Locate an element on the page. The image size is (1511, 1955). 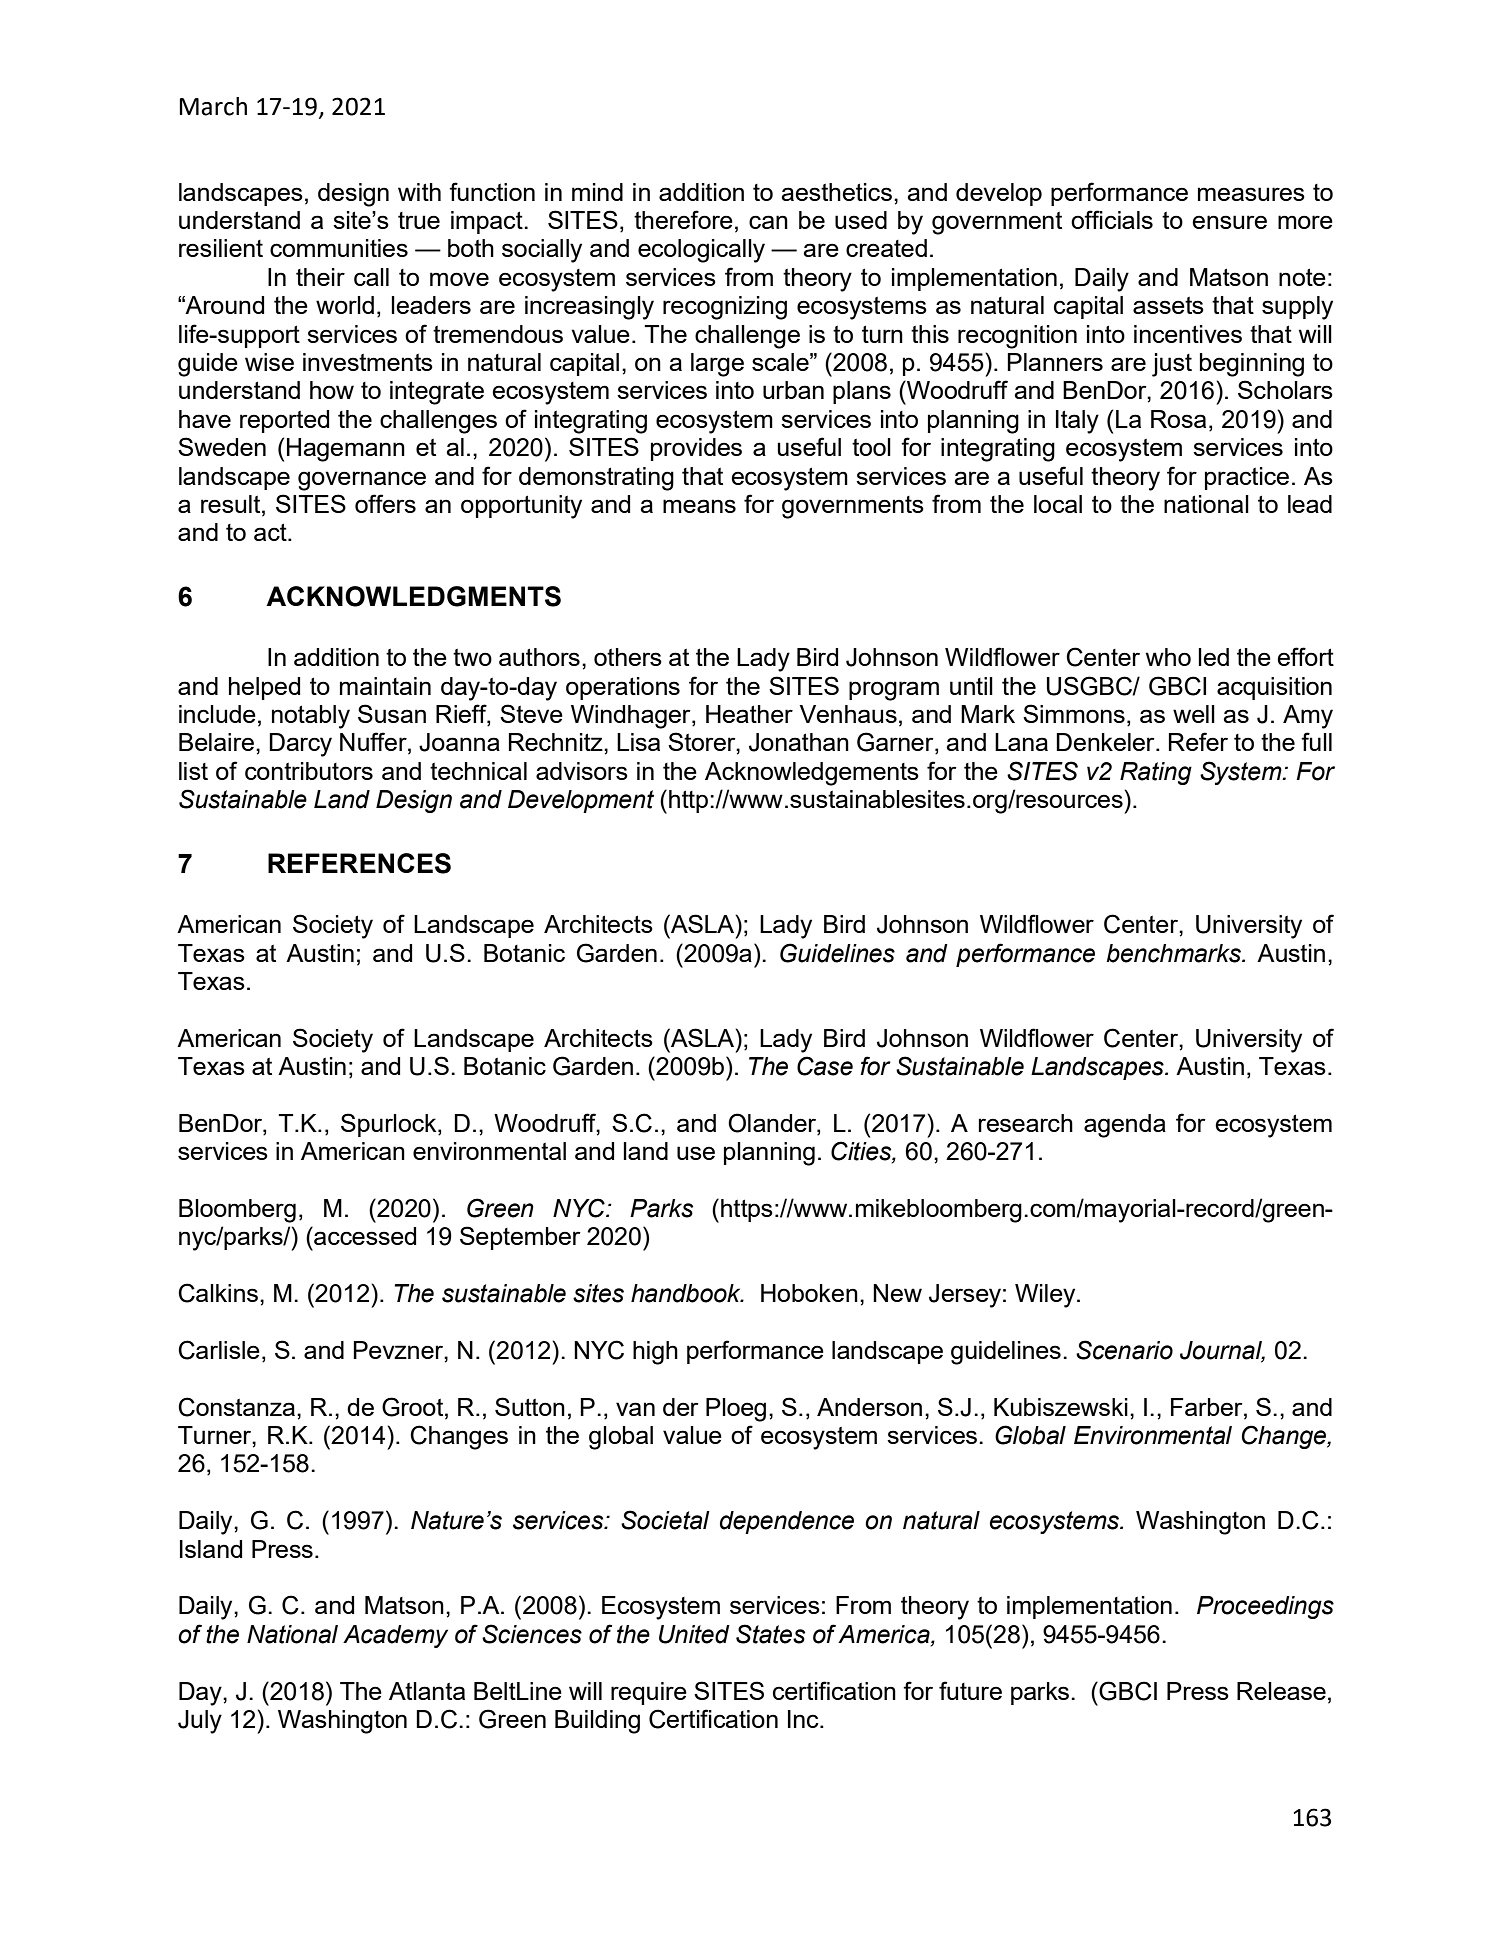
maintain is located at coordinates (385, 686).
